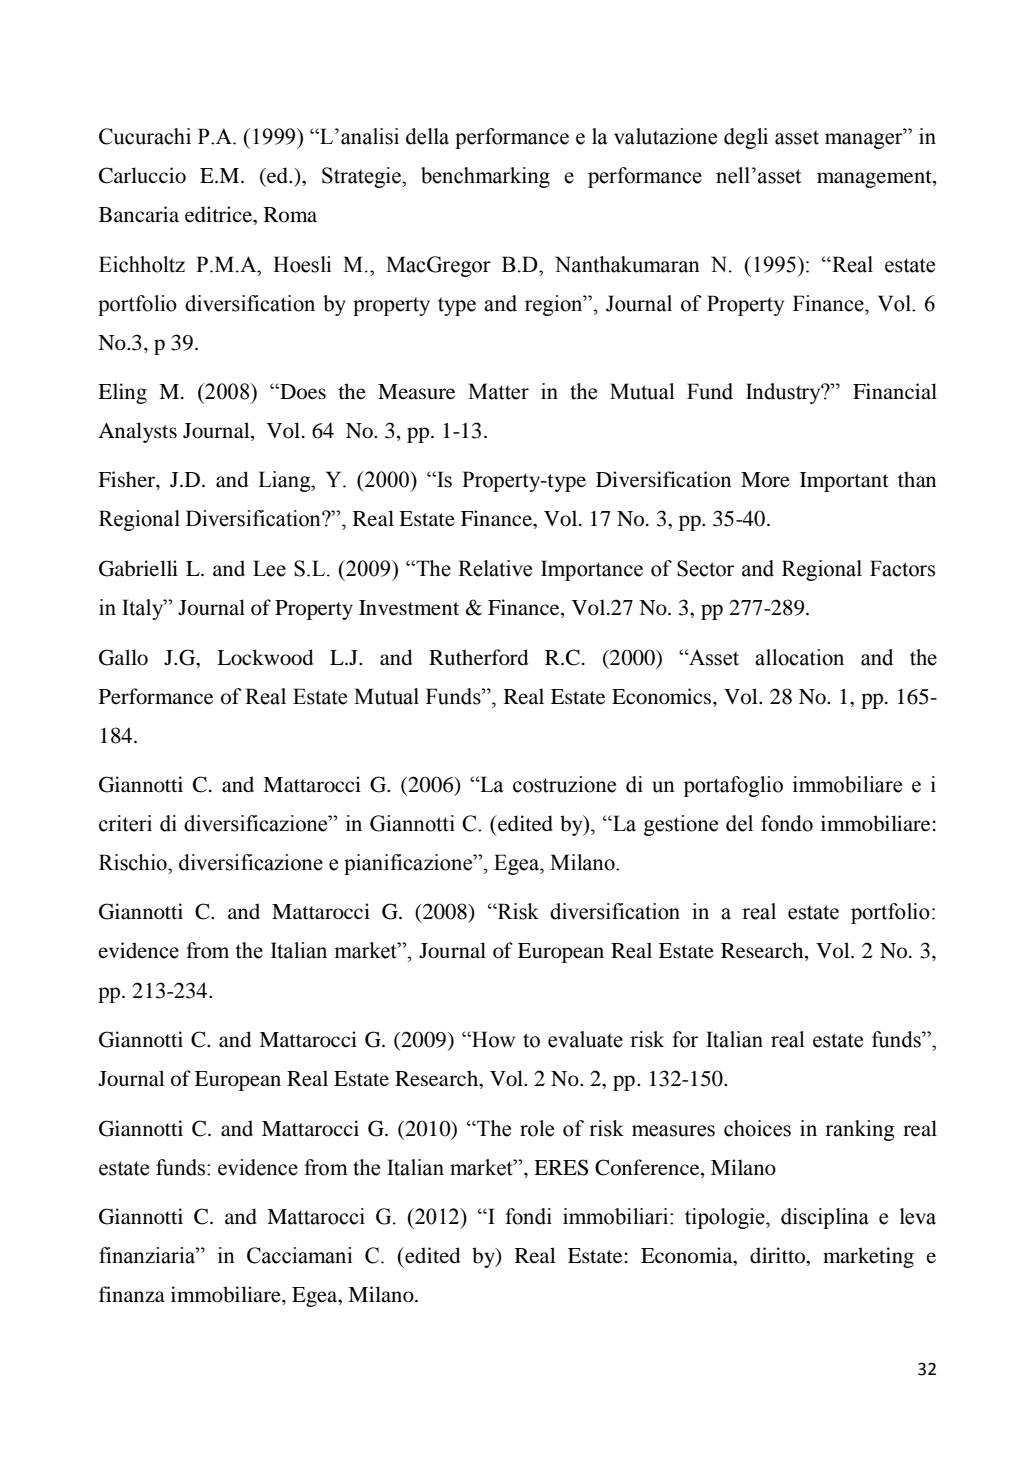 This image has height=1465, width=1036. What do you see at coordinates (537, 1128) in the image?
I see `role` at bounding box center [537, 1128].
